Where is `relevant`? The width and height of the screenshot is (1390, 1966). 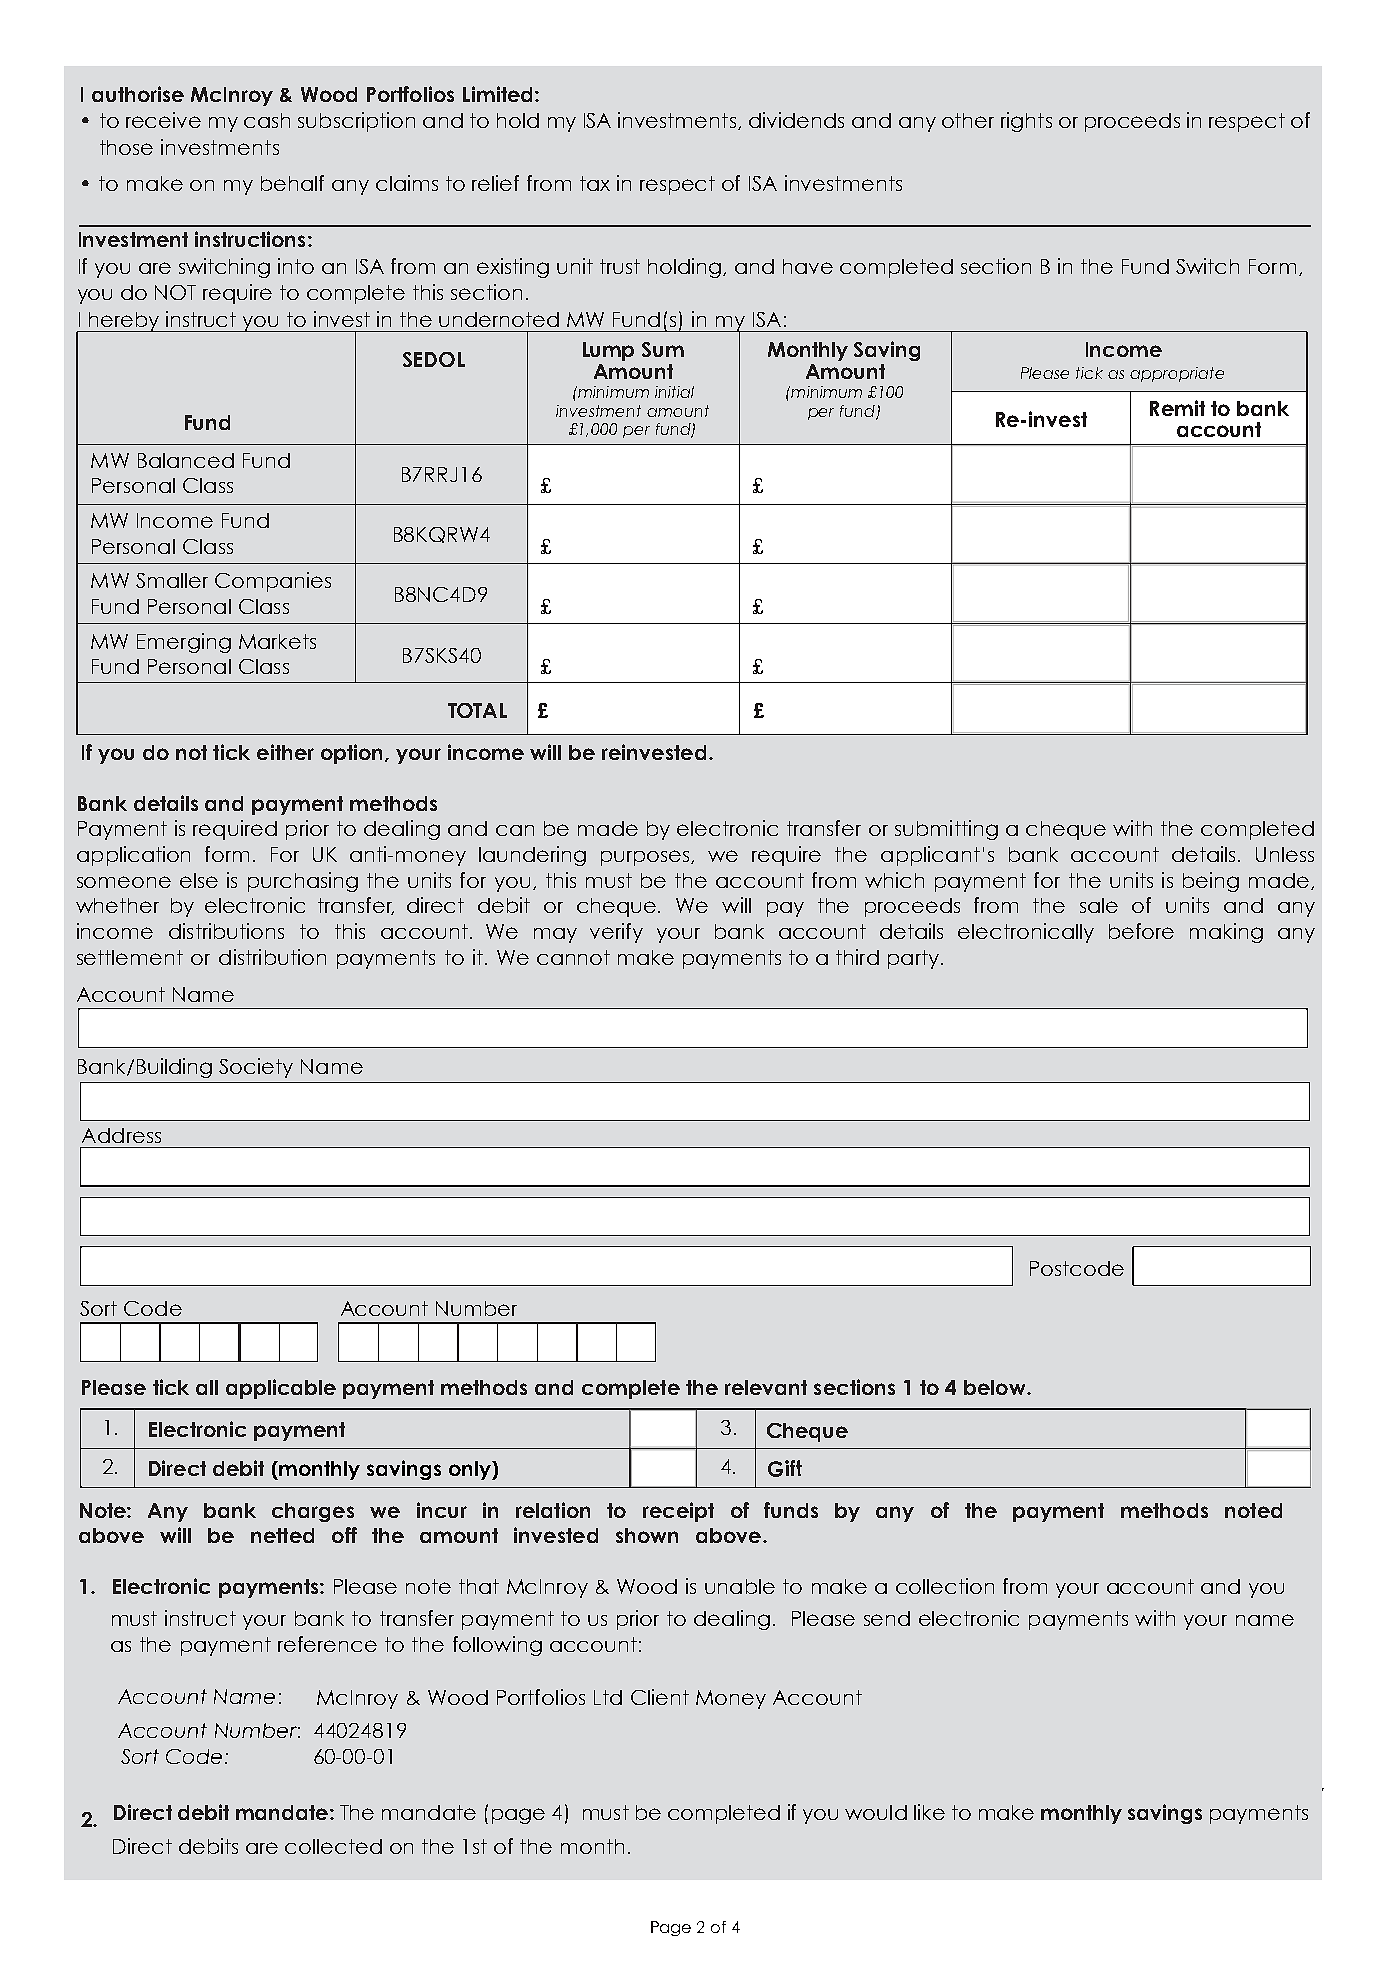
relevant is located at coordinates (766, 1387).
